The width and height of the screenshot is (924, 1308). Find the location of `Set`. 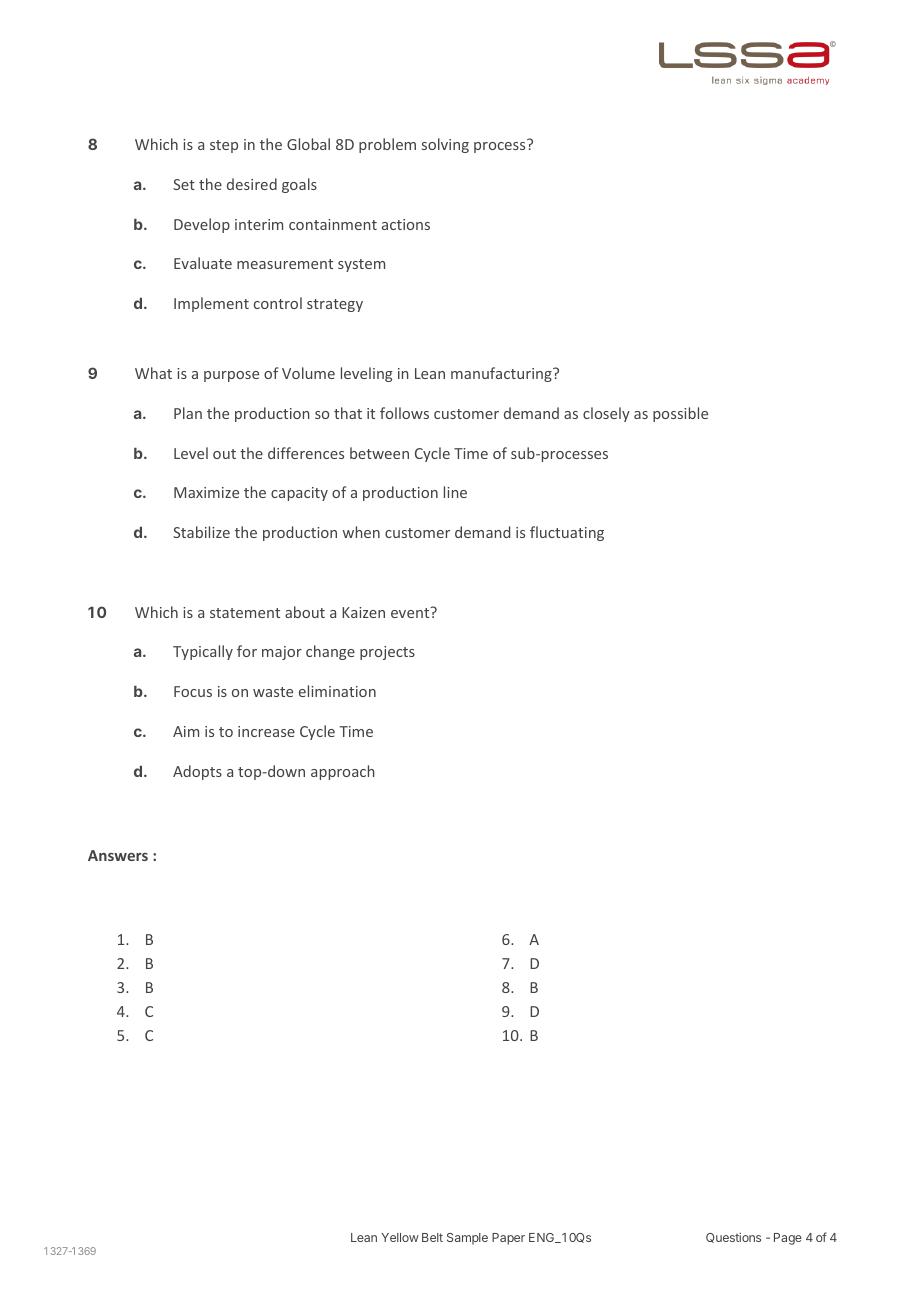

Set is located at coordinates (184, 184).
